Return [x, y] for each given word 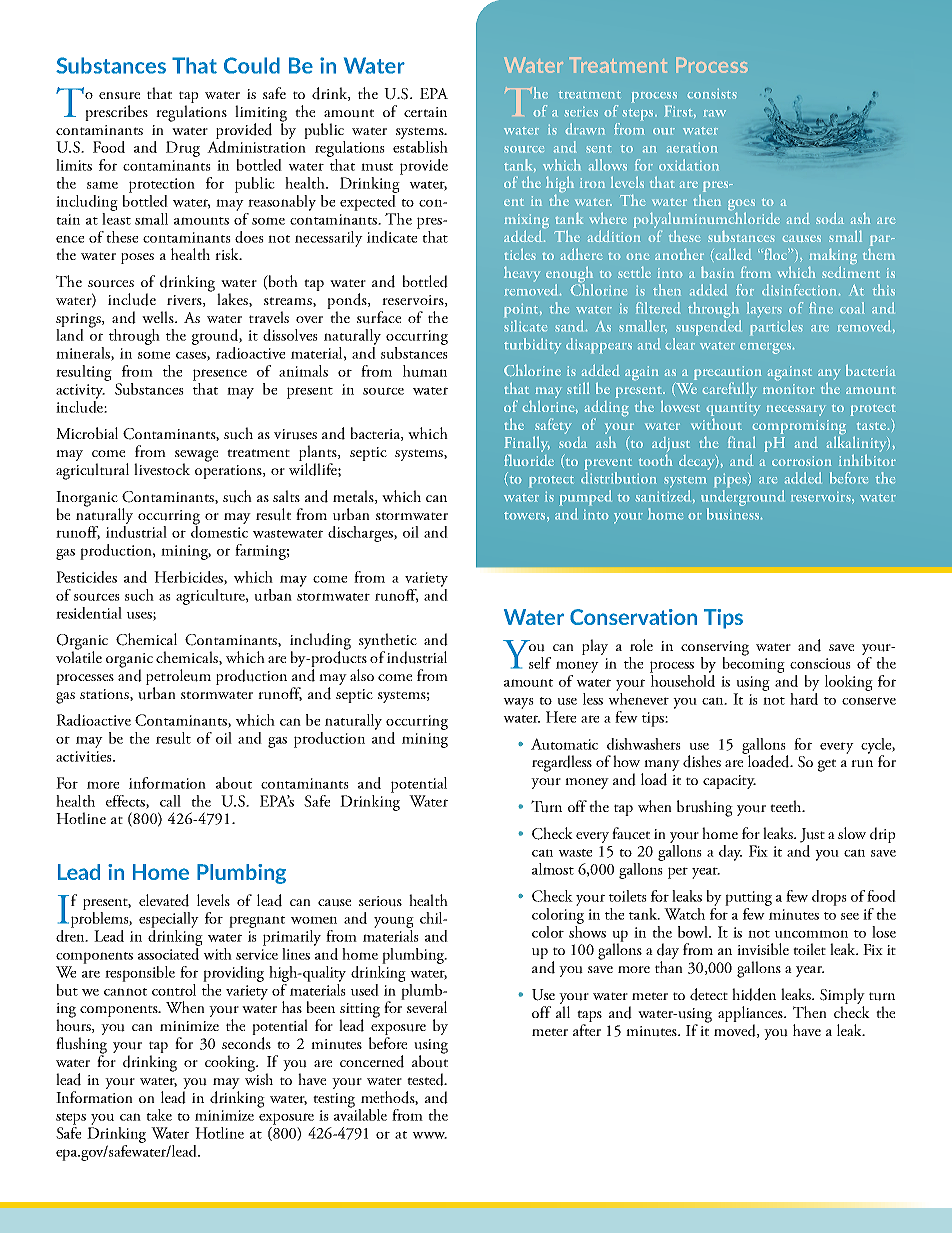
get [827, 765]
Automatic [564, 744]
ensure [119, 96]
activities [85, 756]
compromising [799, 427]
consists [712, 93]
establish [420, 147]
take [159, 1115]
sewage [196, 457]
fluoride [529, 460]
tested [426, 1079]
